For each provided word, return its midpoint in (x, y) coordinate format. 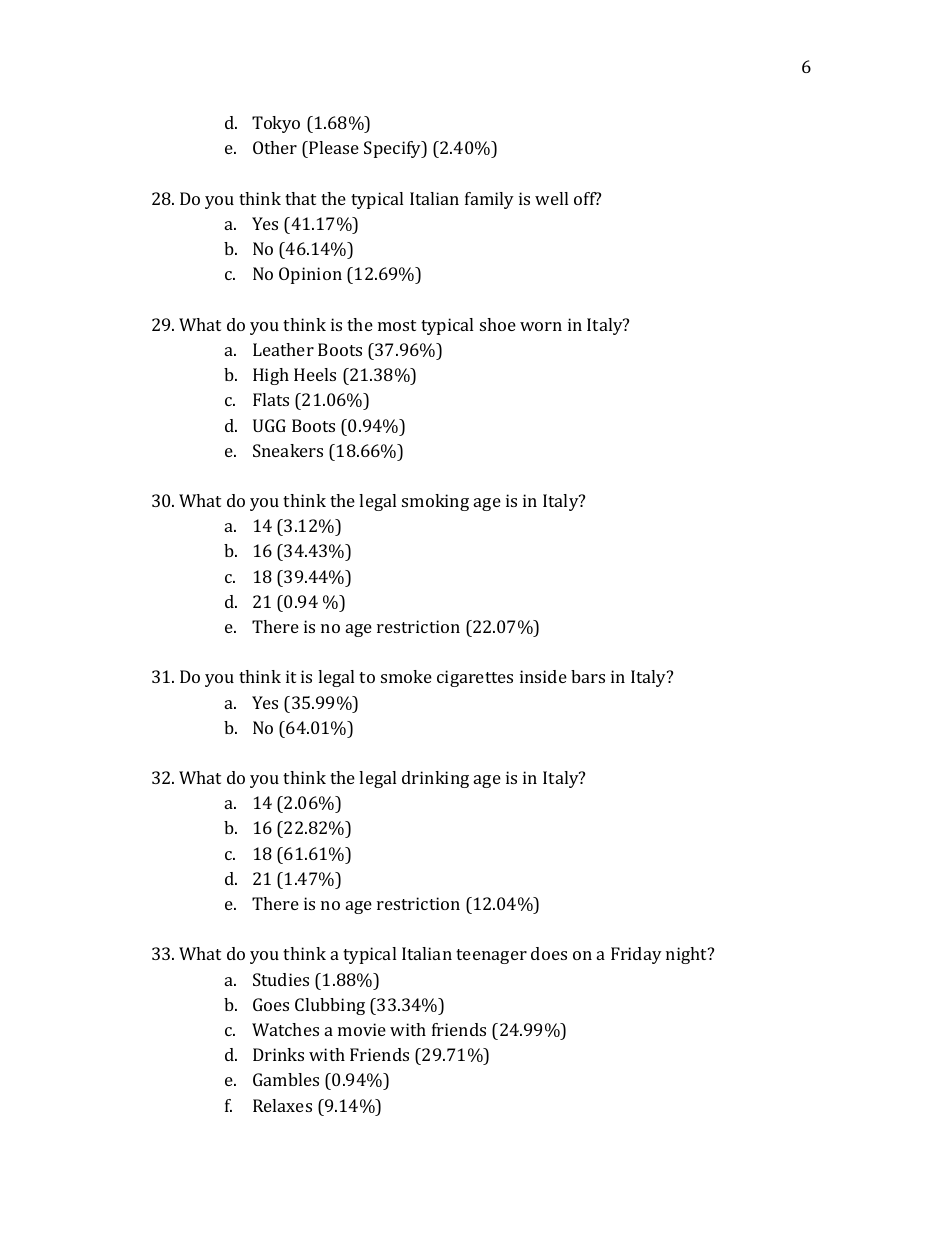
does (549, 953)
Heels (315, 374)
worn (541, 326)
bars (588, 676)
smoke (406, 676)
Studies (281, 979)
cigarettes (475, 678)
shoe (498, 324)
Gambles (286, 1079)
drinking (435, 779)
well (551, 198)
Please (333, 149)
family (489, 200)
